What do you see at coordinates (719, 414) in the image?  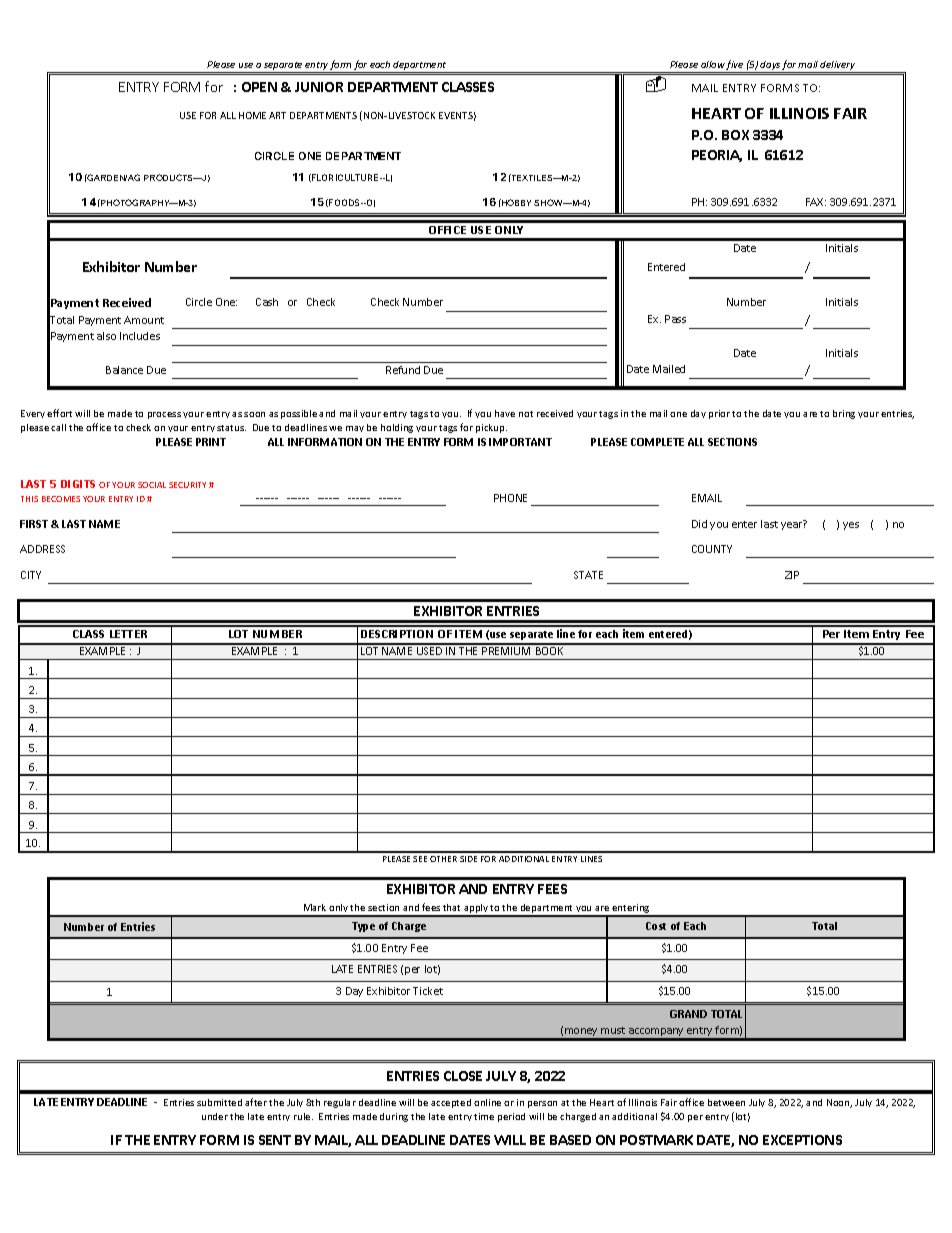 I see `prior` at bounding box center [719, 414].
